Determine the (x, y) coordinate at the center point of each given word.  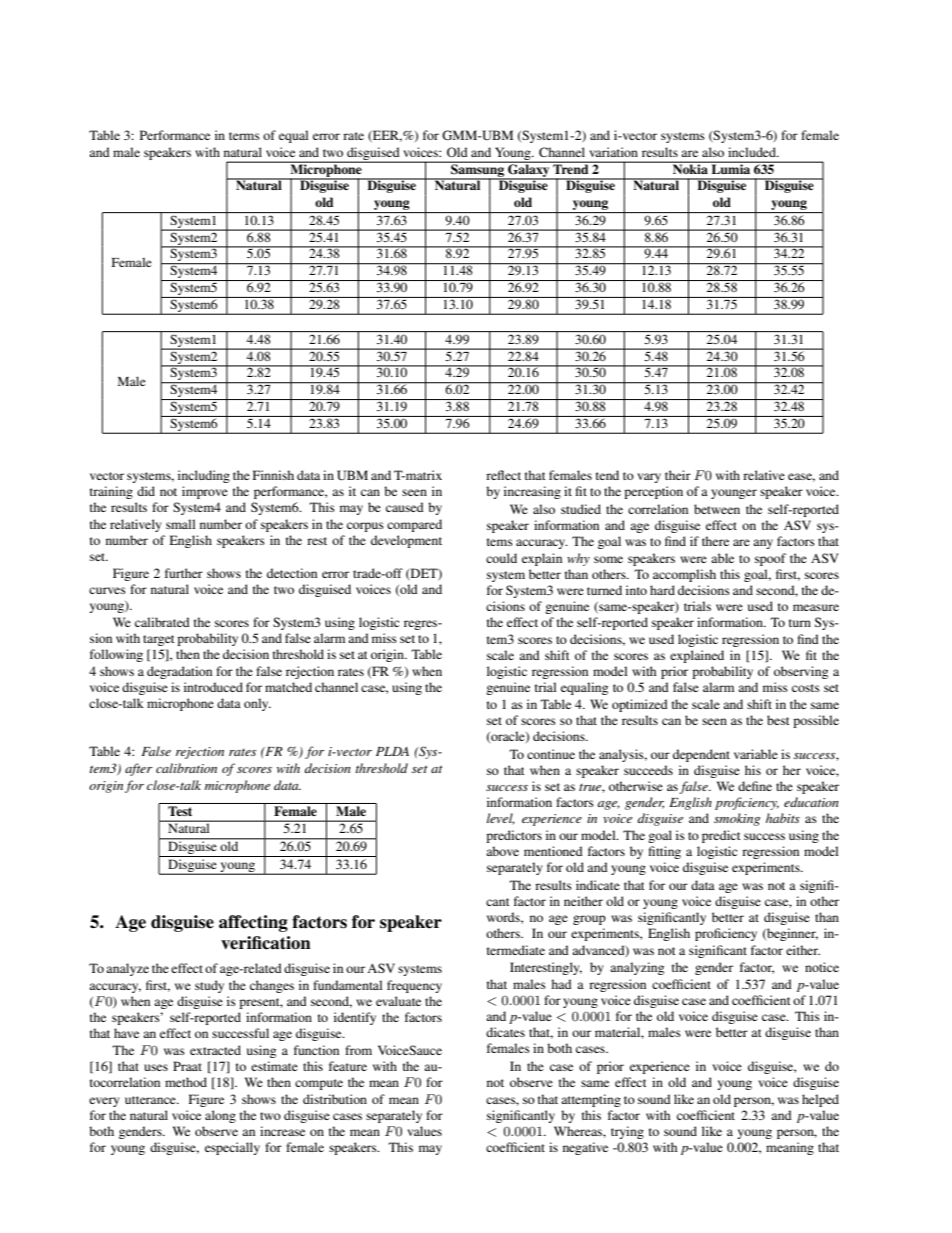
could (501, 558)
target (159, 640)
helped (820, 1100)
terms (244, 136)
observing (801, 672)
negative (585, 1148)
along (220, 1116)
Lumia (731, 168)
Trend (571, 168)
